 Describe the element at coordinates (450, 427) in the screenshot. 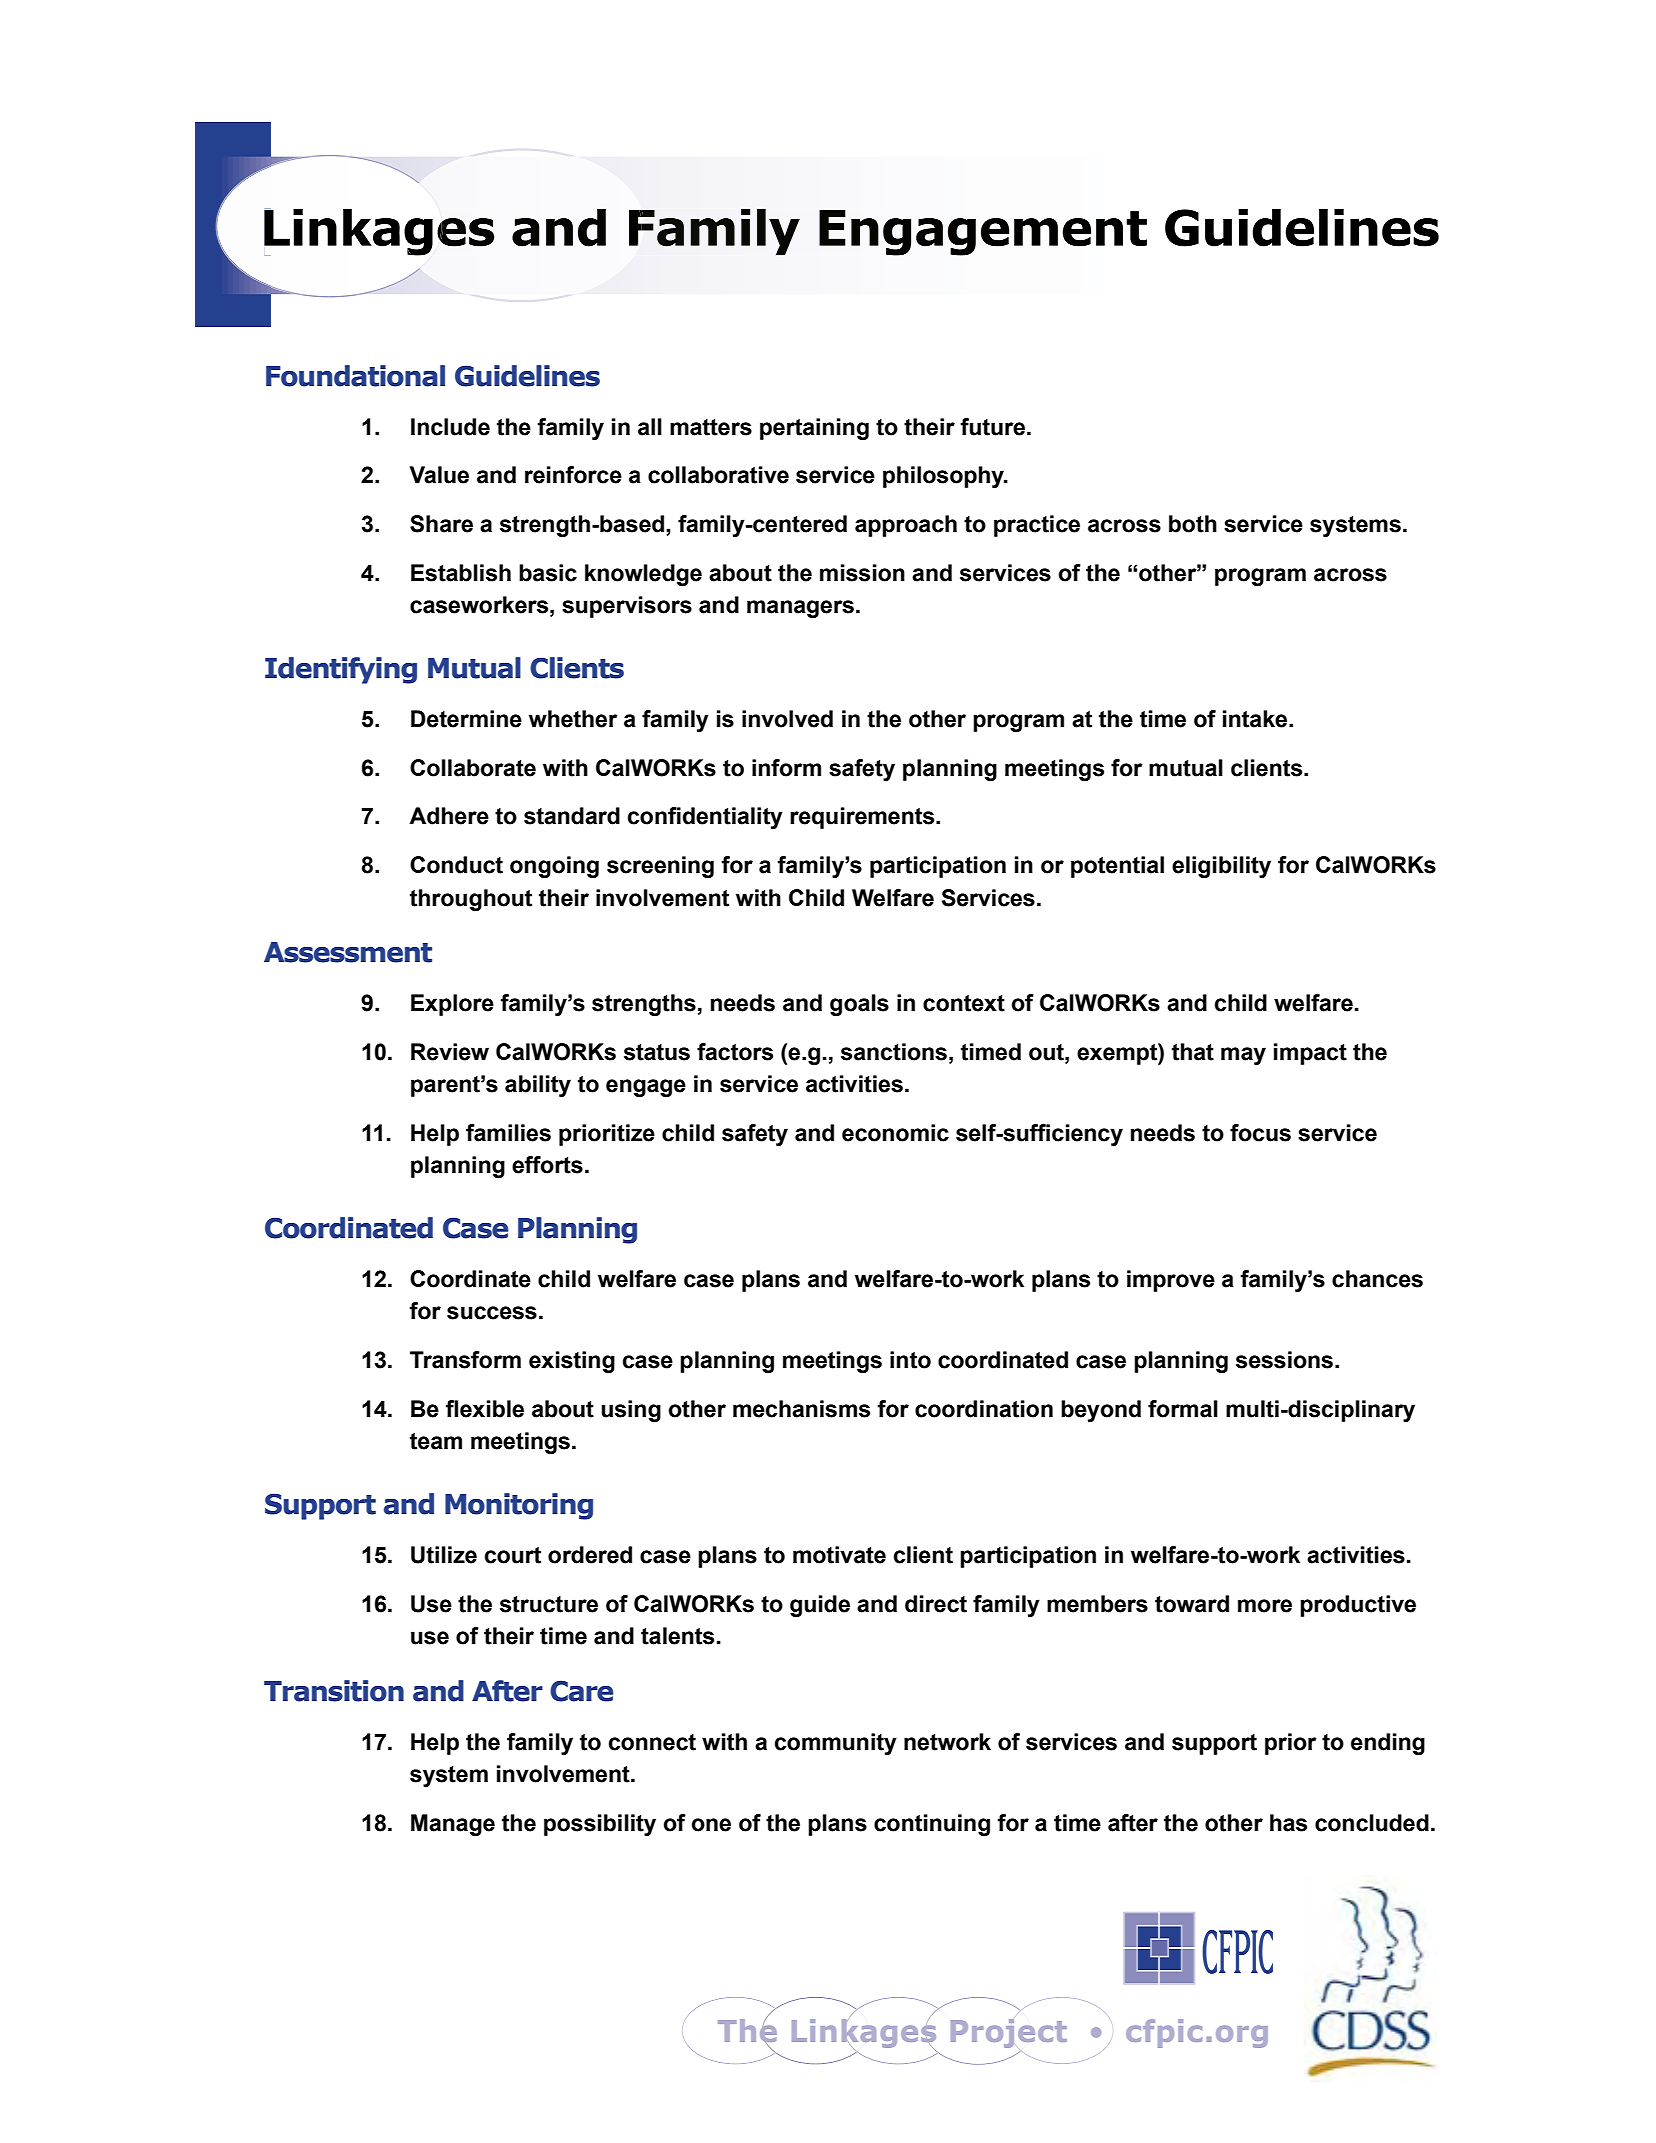

I see `Include` at that location.
